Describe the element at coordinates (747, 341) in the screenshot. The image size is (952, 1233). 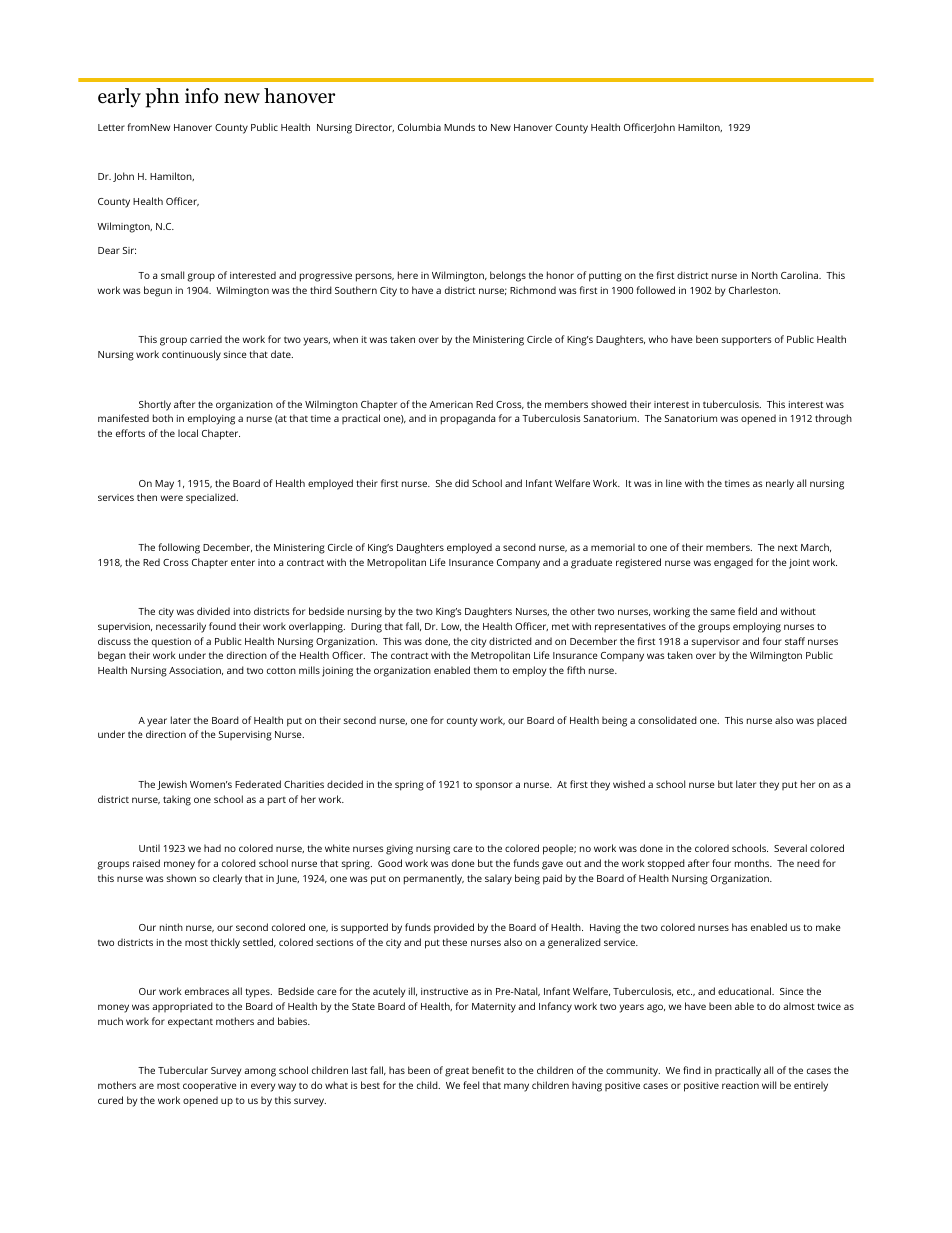
I see `supporters` at that location.
